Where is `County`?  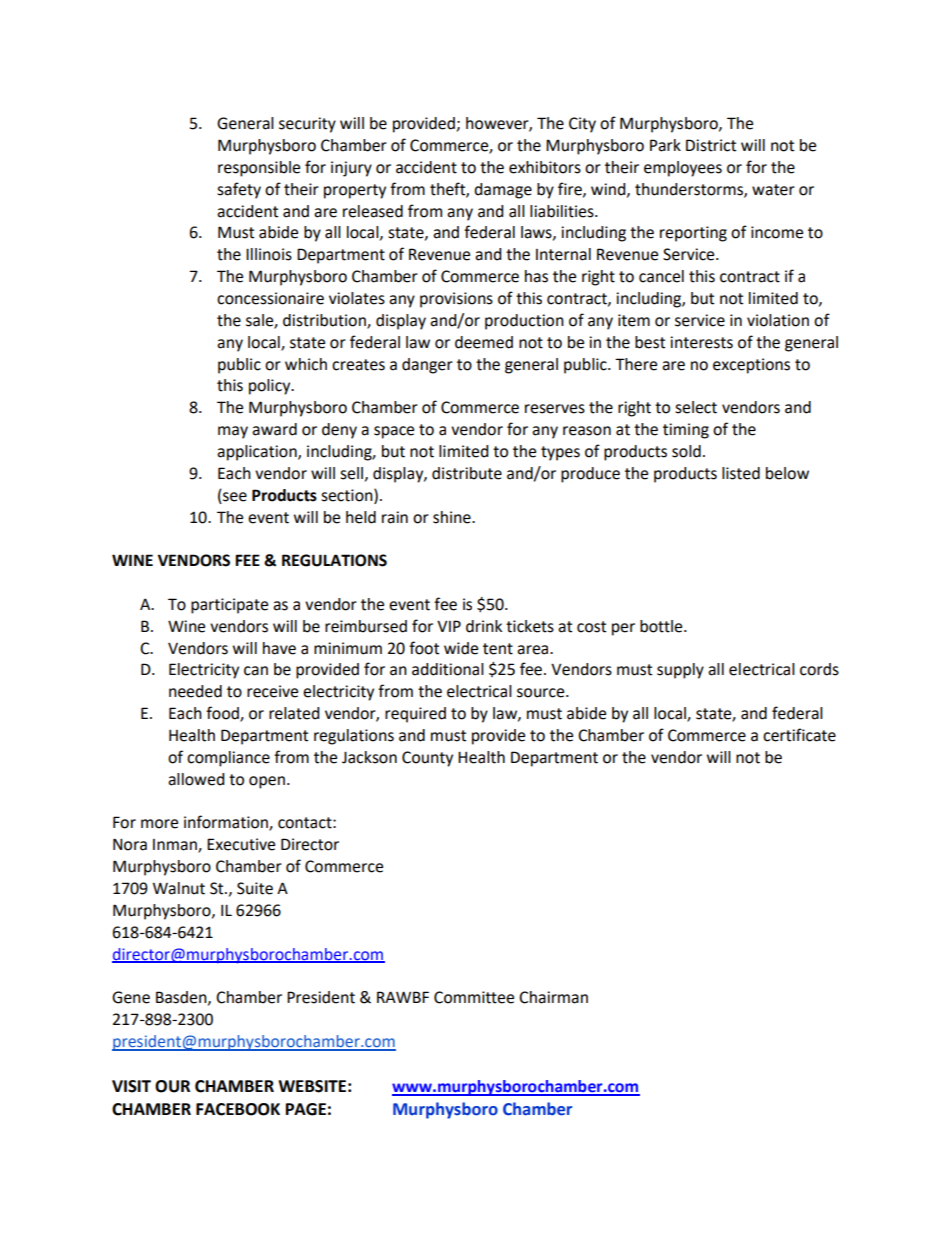
County is located at coordinates (427, 759).
